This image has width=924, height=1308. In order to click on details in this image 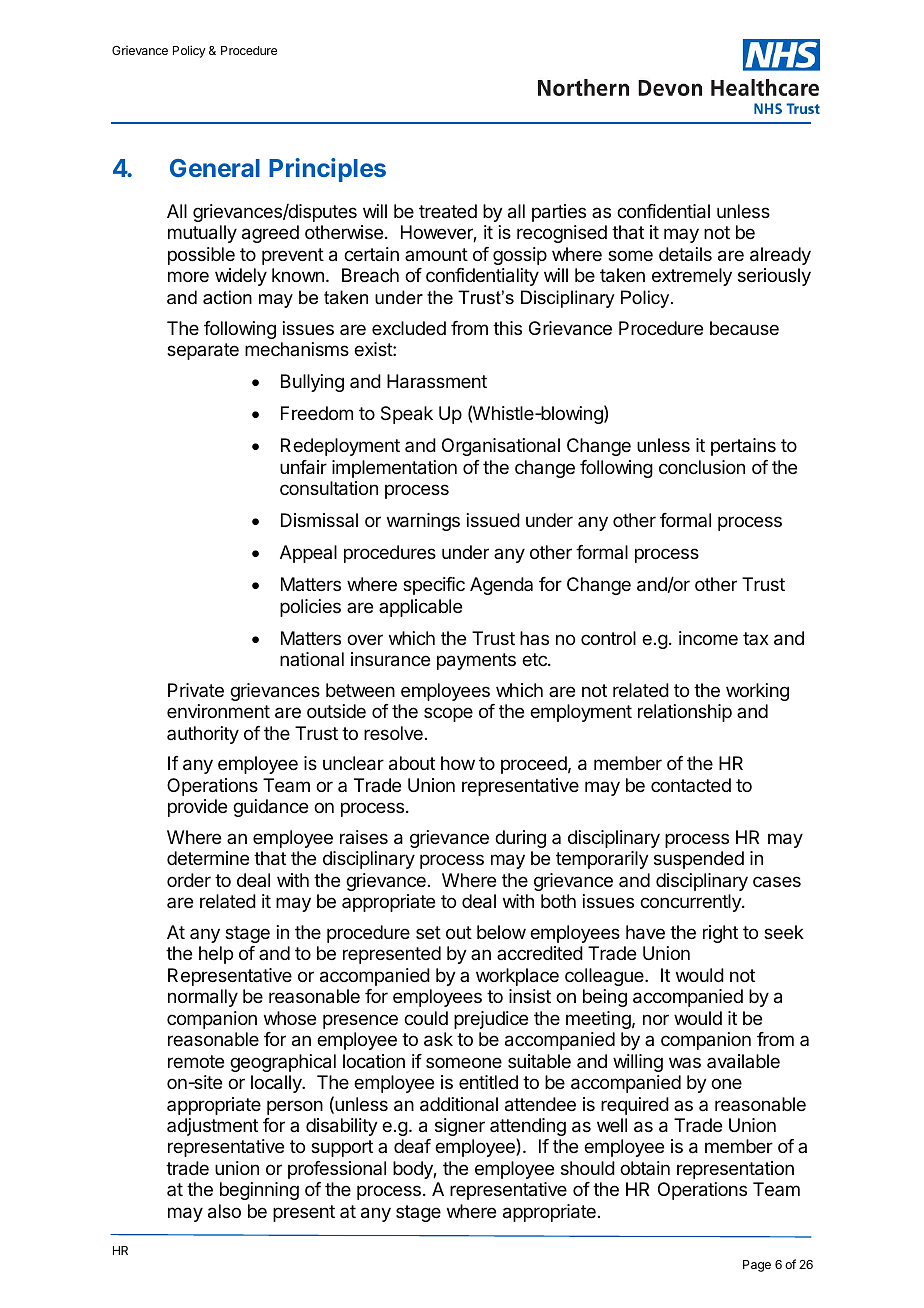, I will do `click(685, 254)`.
